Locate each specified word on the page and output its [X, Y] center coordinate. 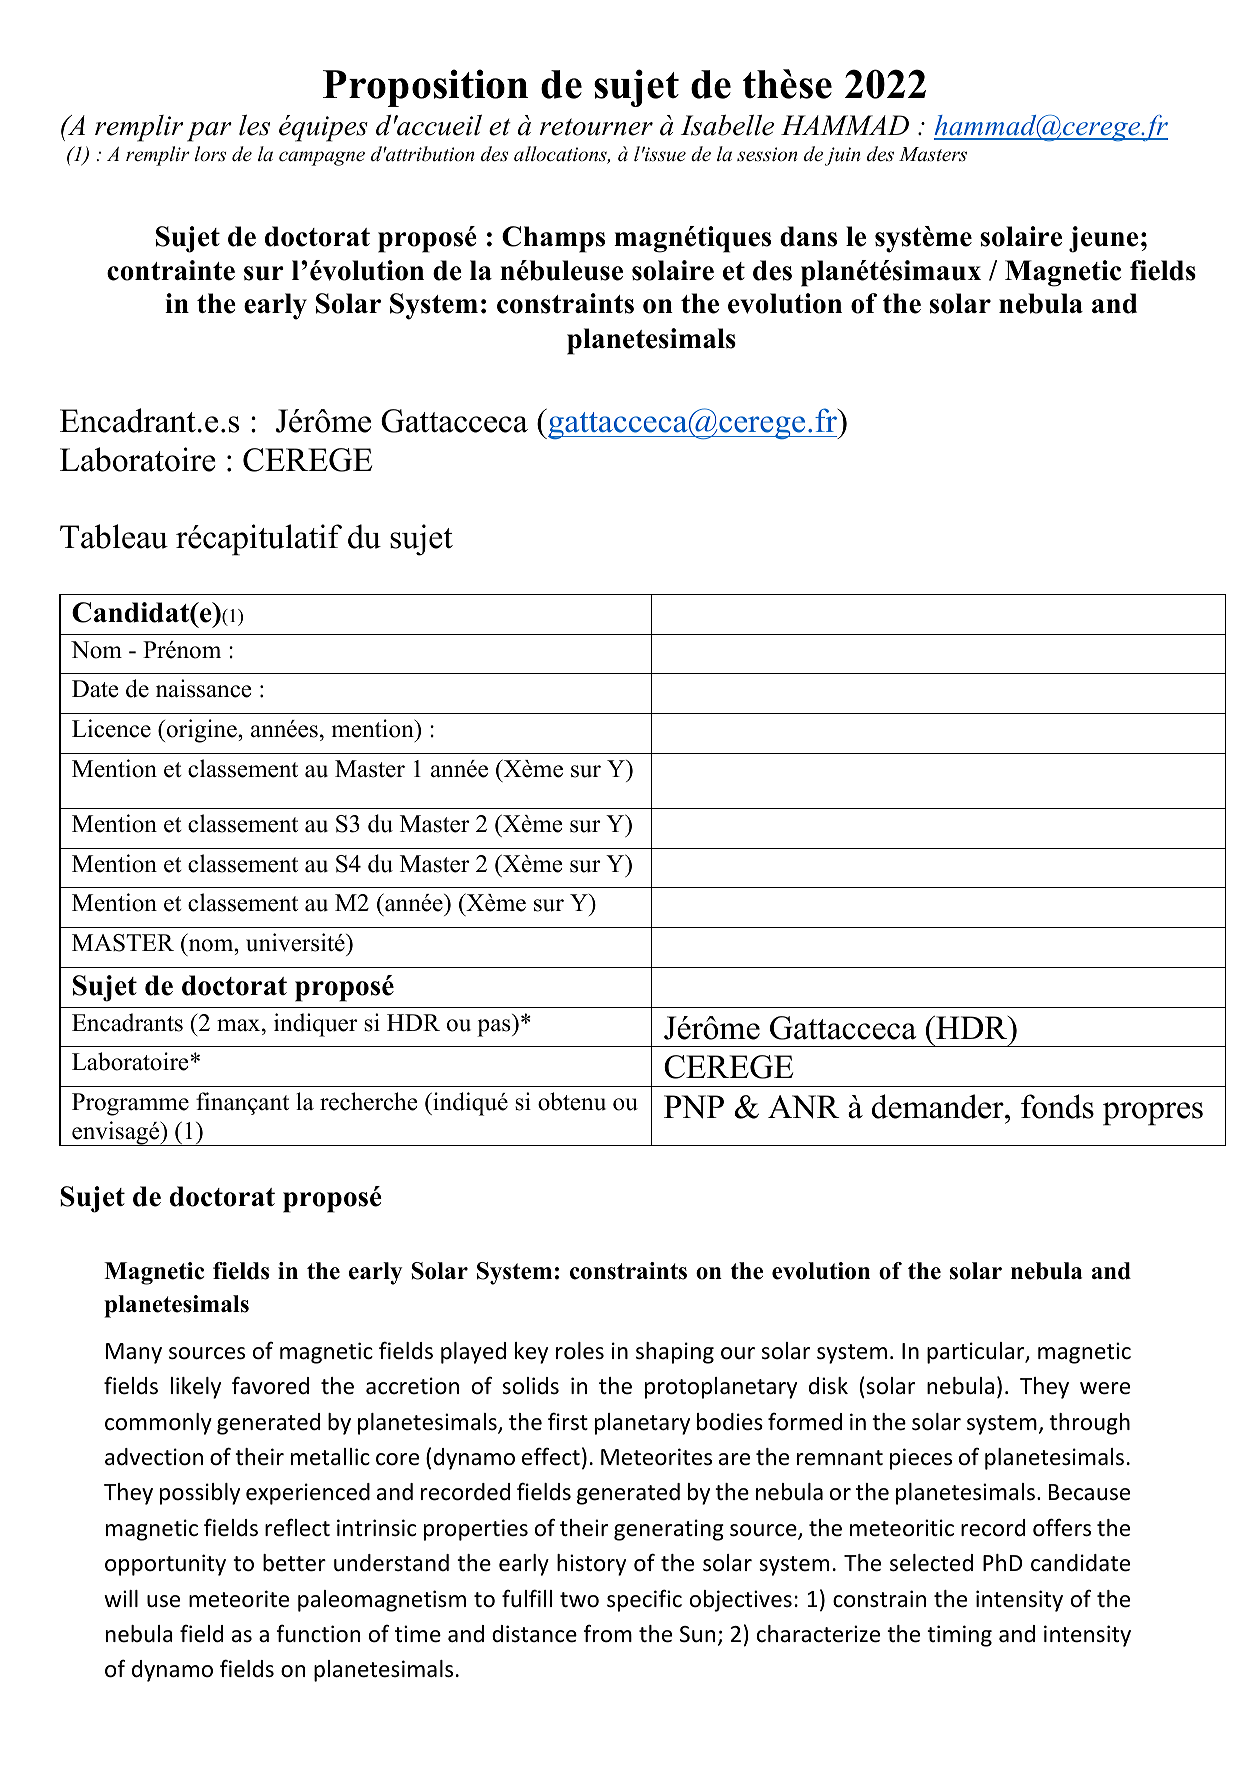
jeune [1103, 239]
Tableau [114, 536]
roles [580, 1351]
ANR [804, 1107]
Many [134, 1353]
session [767, 154]
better [294, 1563]
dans [808, 236]
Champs [553, 239]
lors [210, 154]
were [1105, 1388]
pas [495, 1028]
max [240, 1025]
